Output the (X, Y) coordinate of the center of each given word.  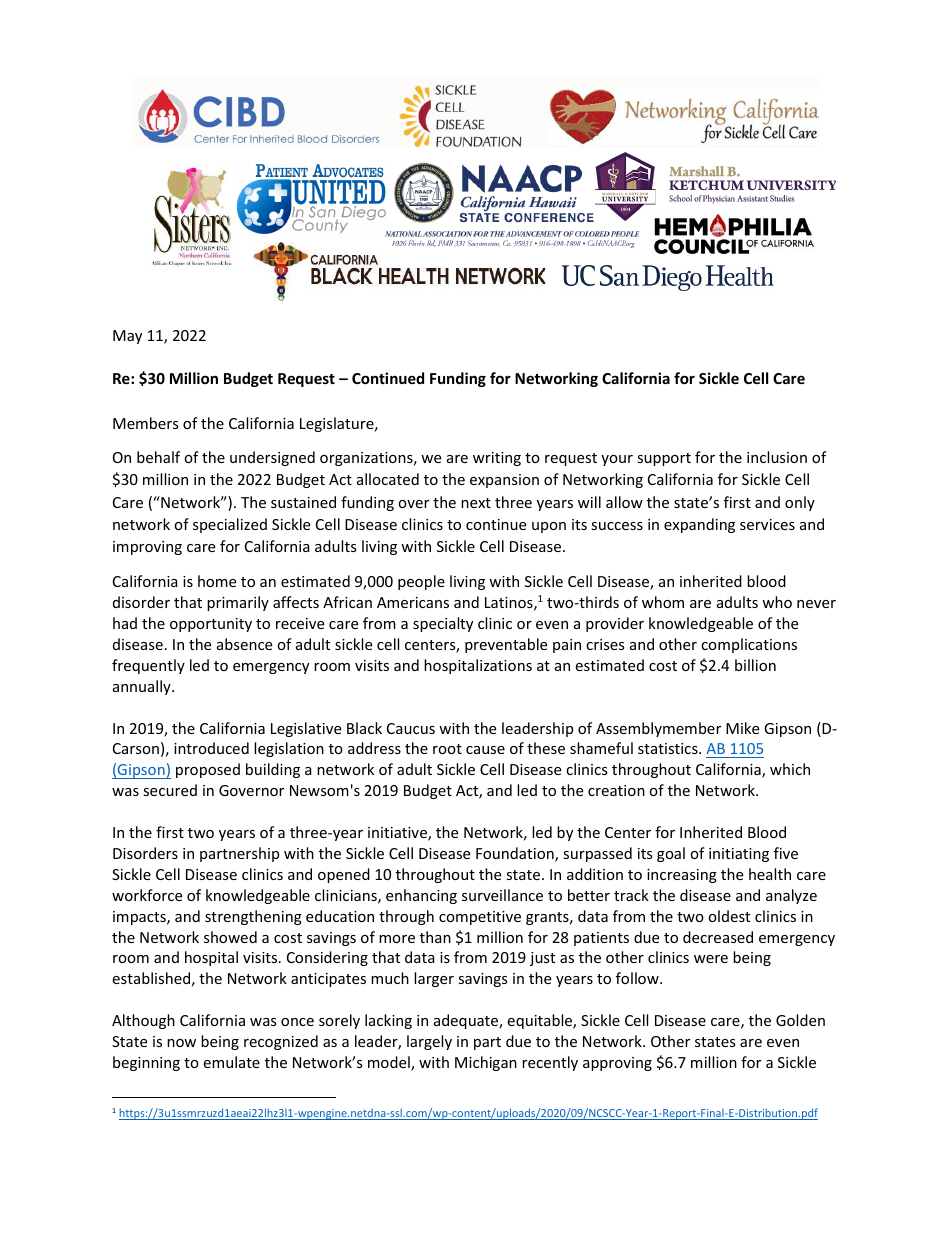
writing (497, 459)
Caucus (411, 728)
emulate (231, 1062)
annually (143, 687)
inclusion (777, 457)
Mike (742, 728)
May (127, 337)
